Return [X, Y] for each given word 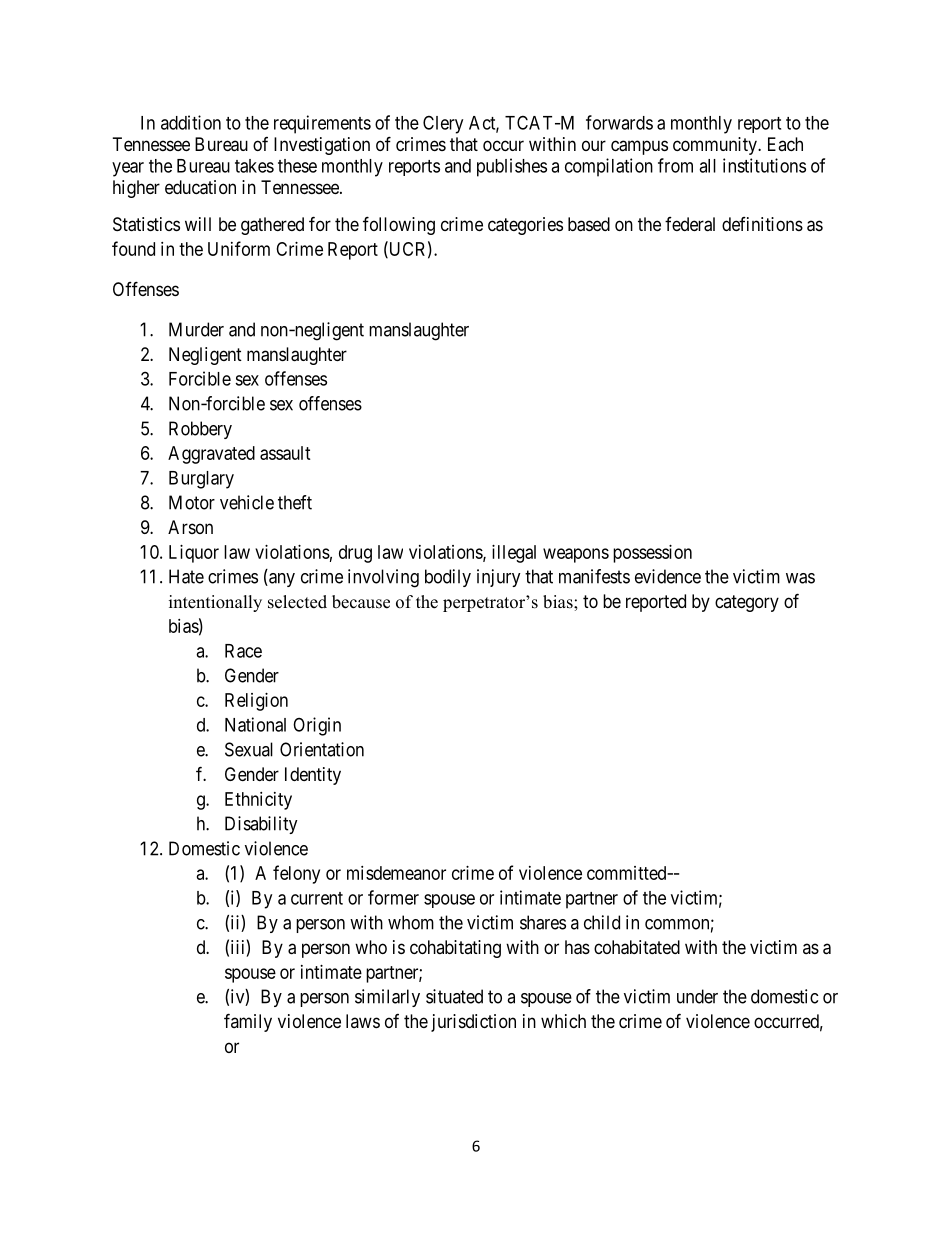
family [248, 1022]
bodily [448, 578]
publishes [512, 167]
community [716, 146]
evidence [668, 576]
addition [191, 122]
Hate [186, 576]
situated [454, 996]
